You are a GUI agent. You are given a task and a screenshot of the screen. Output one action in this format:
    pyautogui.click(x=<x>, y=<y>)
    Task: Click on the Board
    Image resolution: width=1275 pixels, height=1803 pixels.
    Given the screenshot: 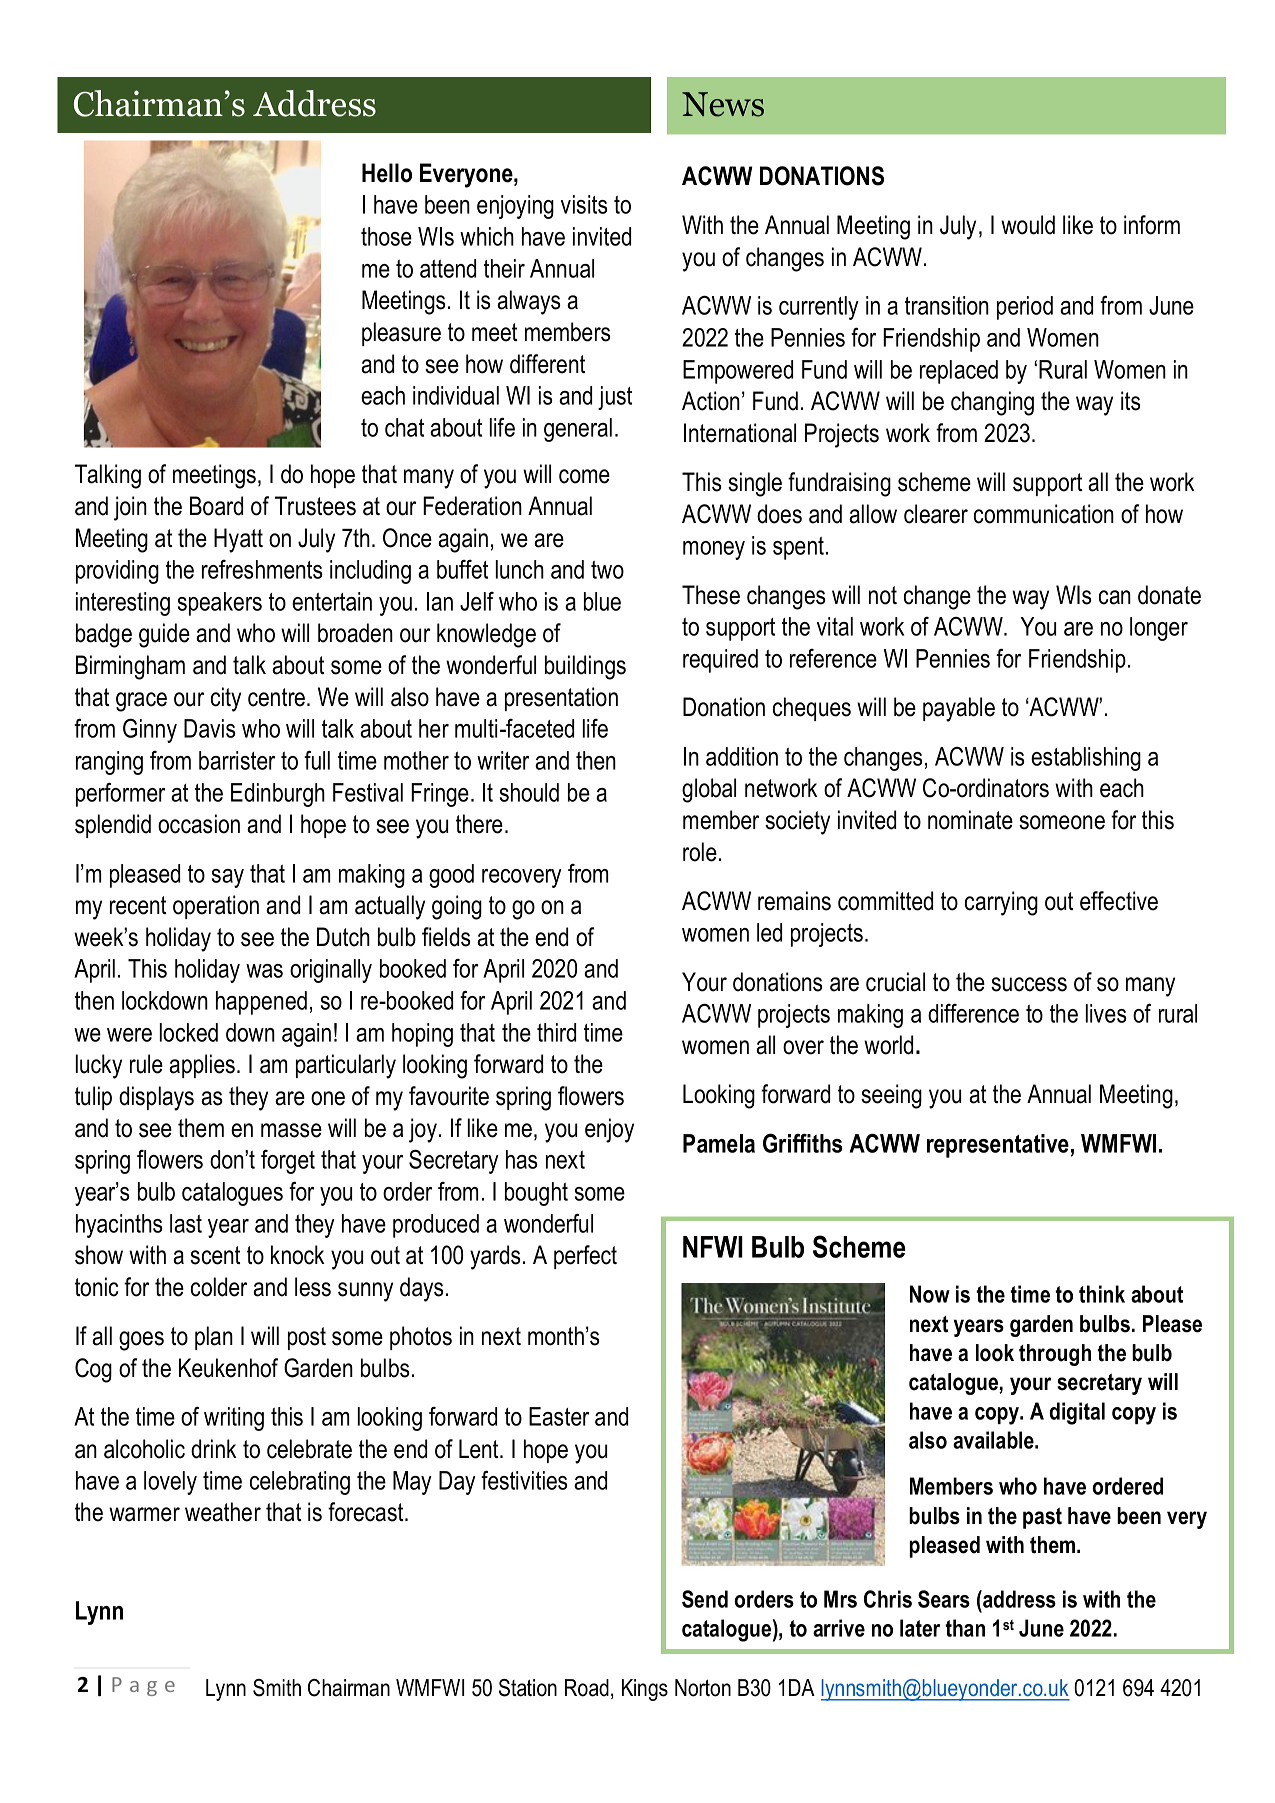 What is the action you would take?
    pyautogui.click(x=216, y=506)
